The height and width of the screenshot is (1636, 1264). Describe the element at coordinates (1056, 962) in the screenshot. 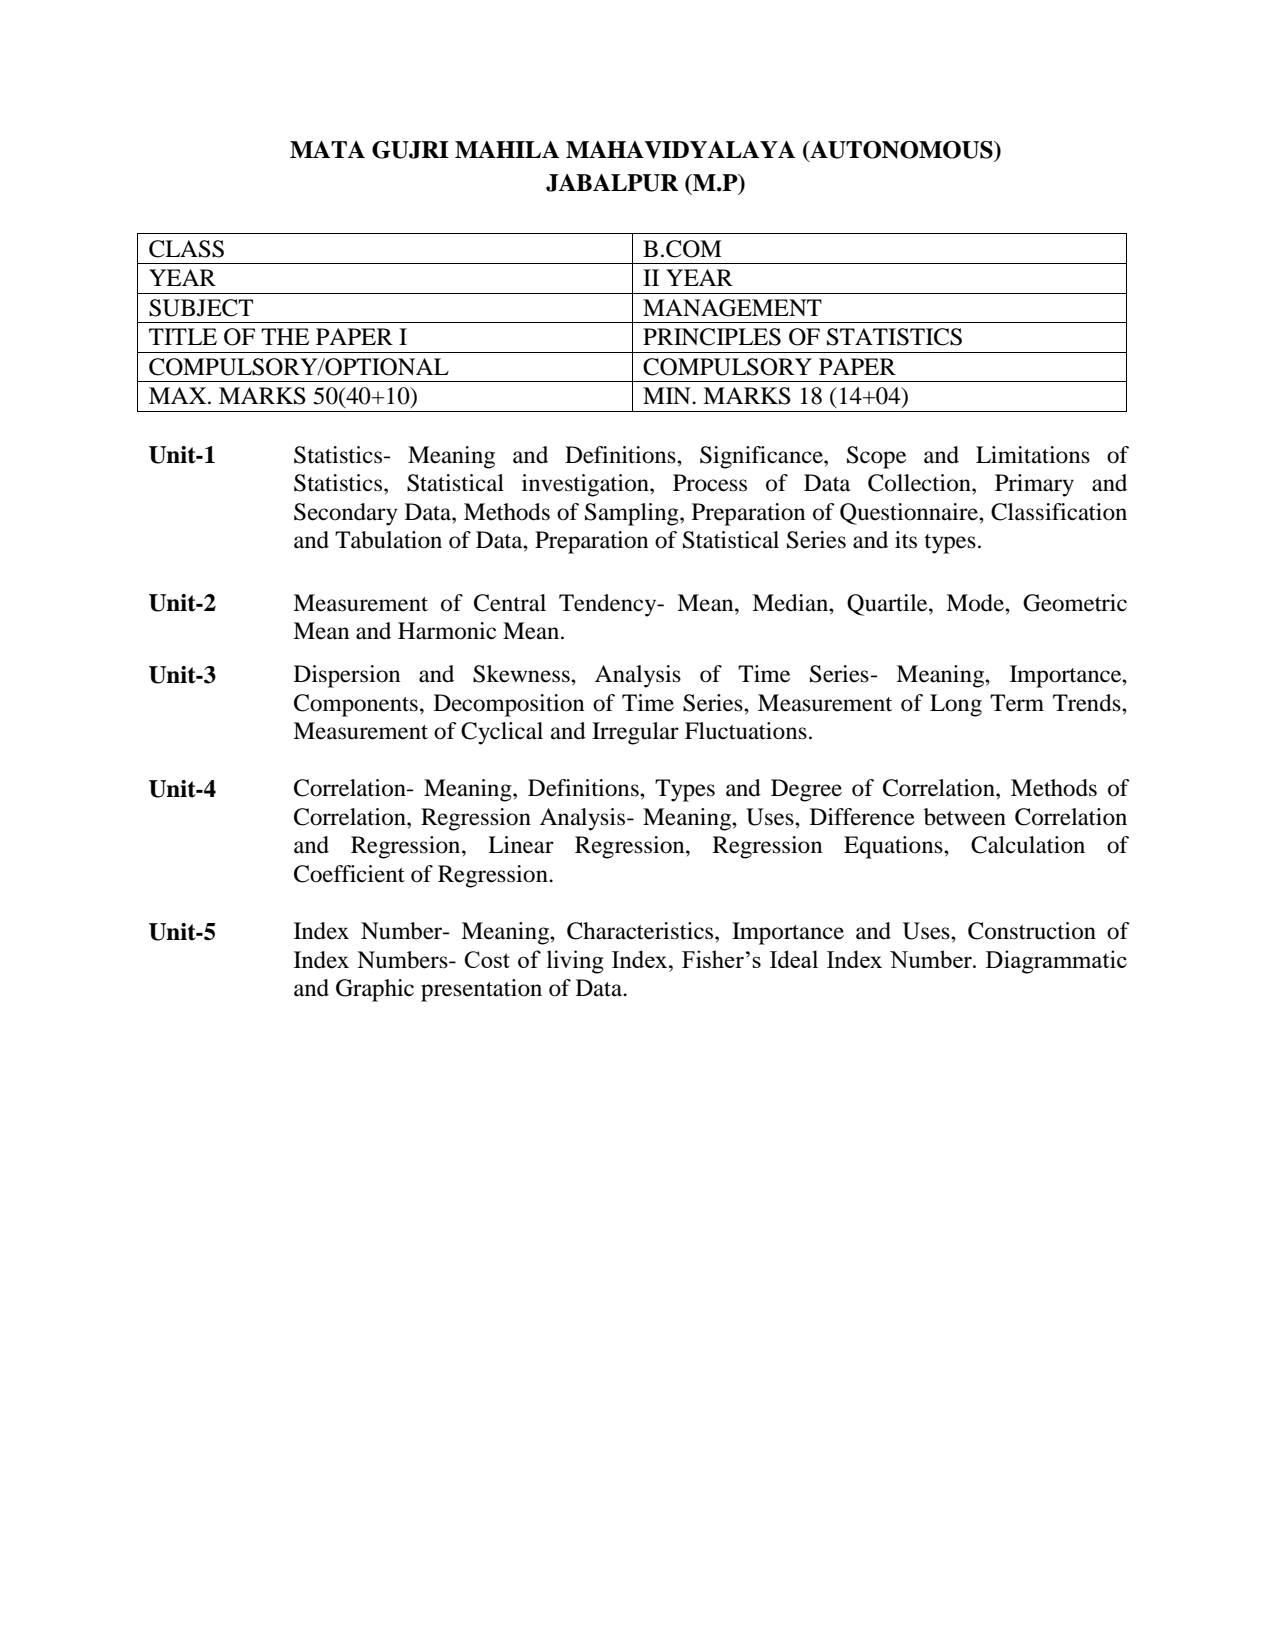

I see `Diagrammatic` at that location.
